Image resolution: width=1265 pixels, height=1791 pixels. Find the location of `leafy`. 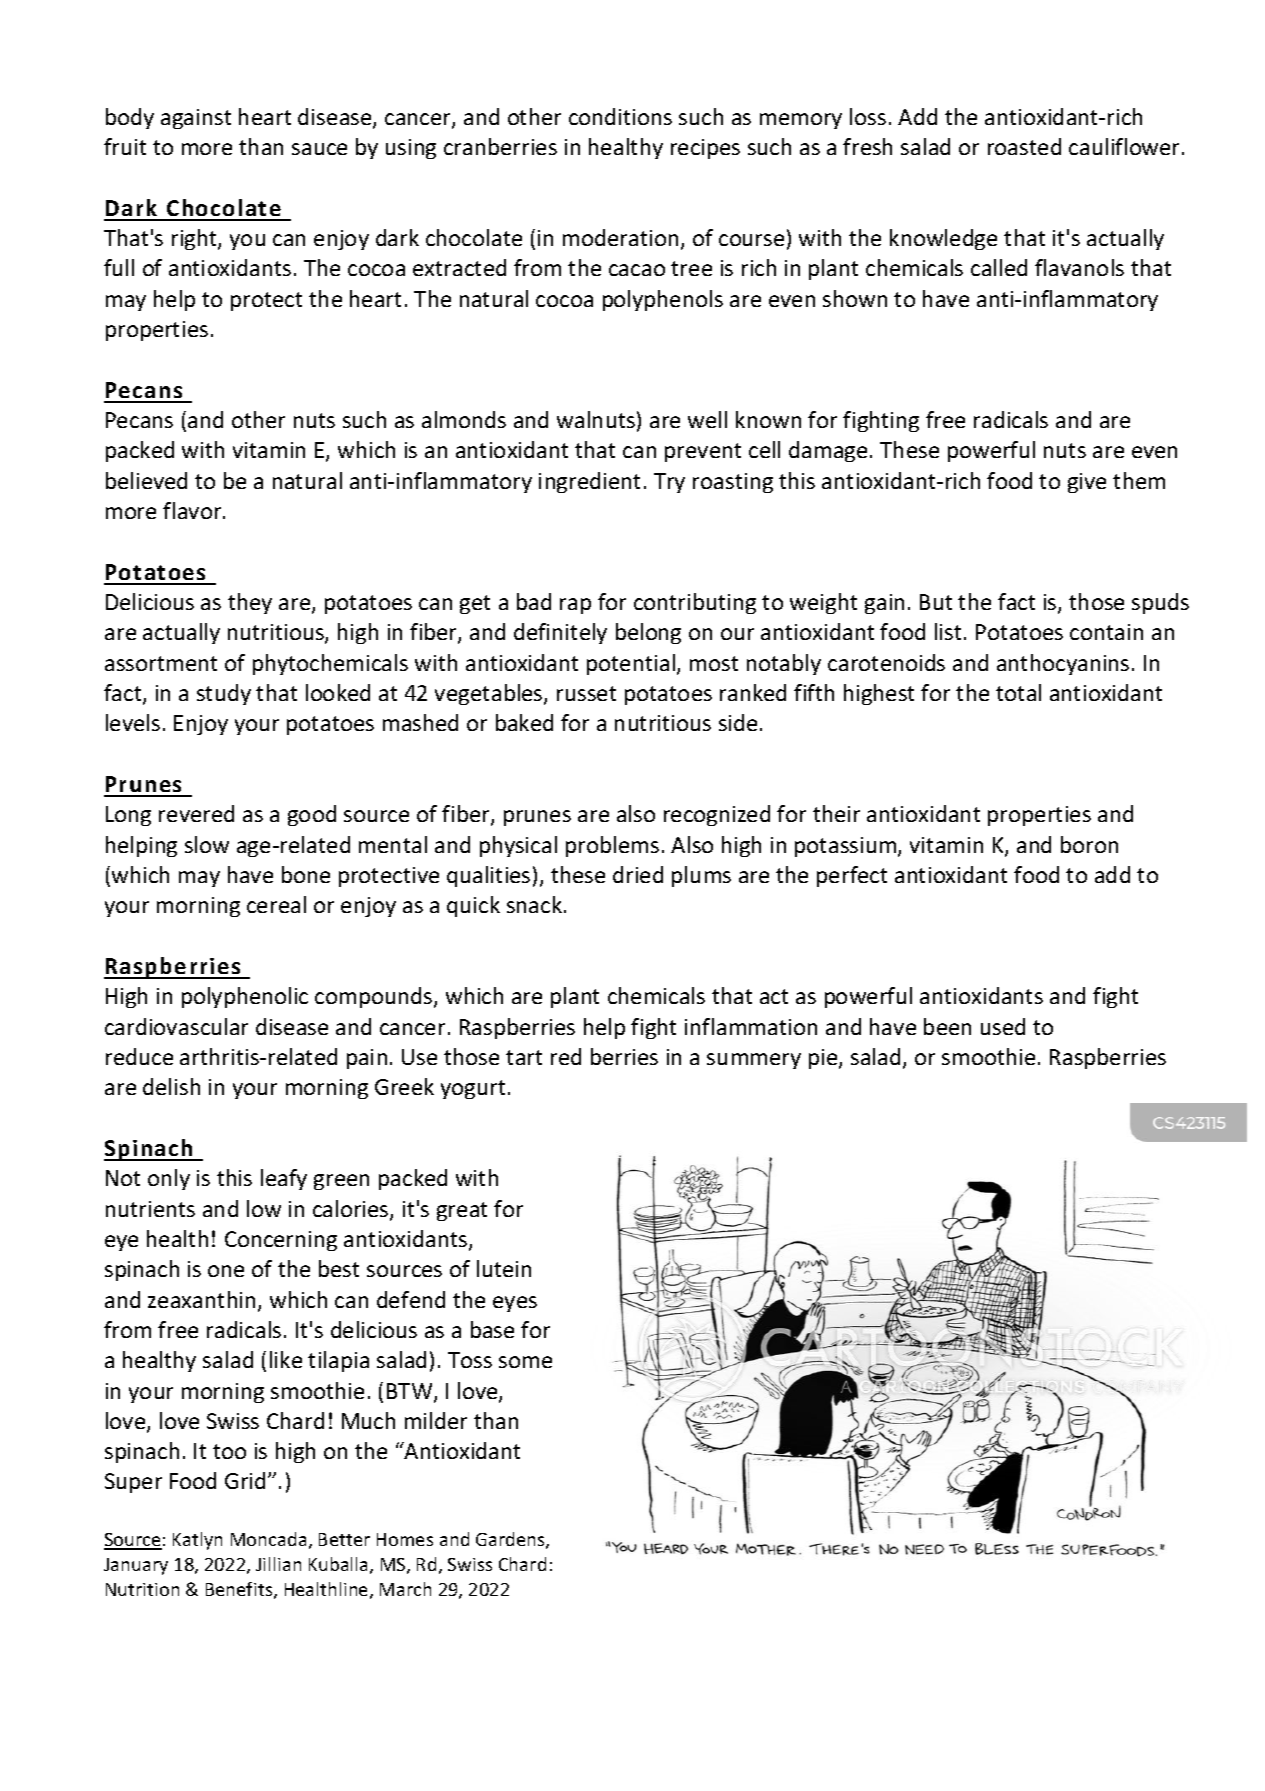

leafy is located at coordinates (284, 1179).
